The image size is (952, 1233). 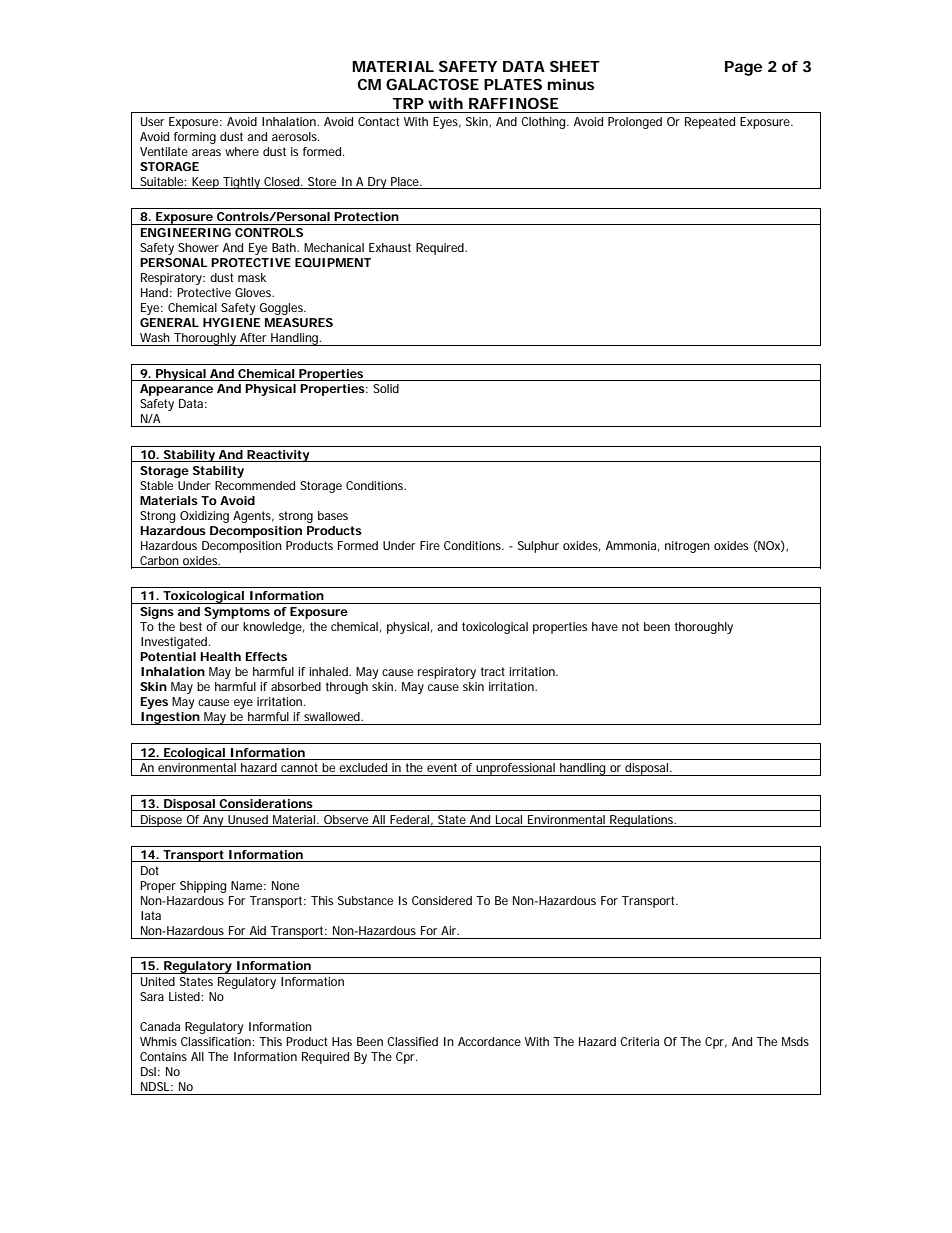 I want to click on Fire, so click(x=430, y=545).
